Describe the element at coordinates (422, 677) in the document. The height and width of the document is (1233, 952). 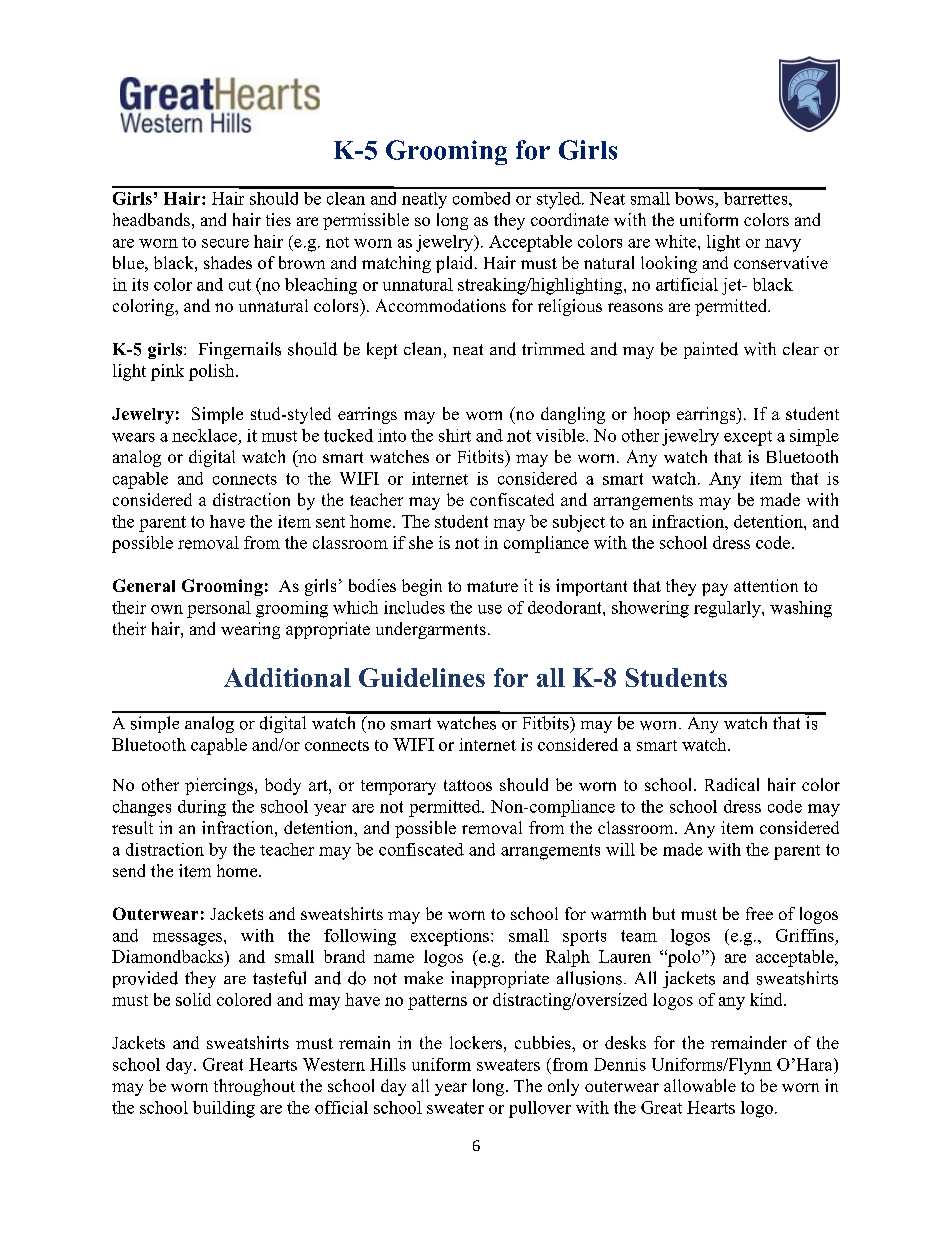
I see `Guidelines` at that location.
